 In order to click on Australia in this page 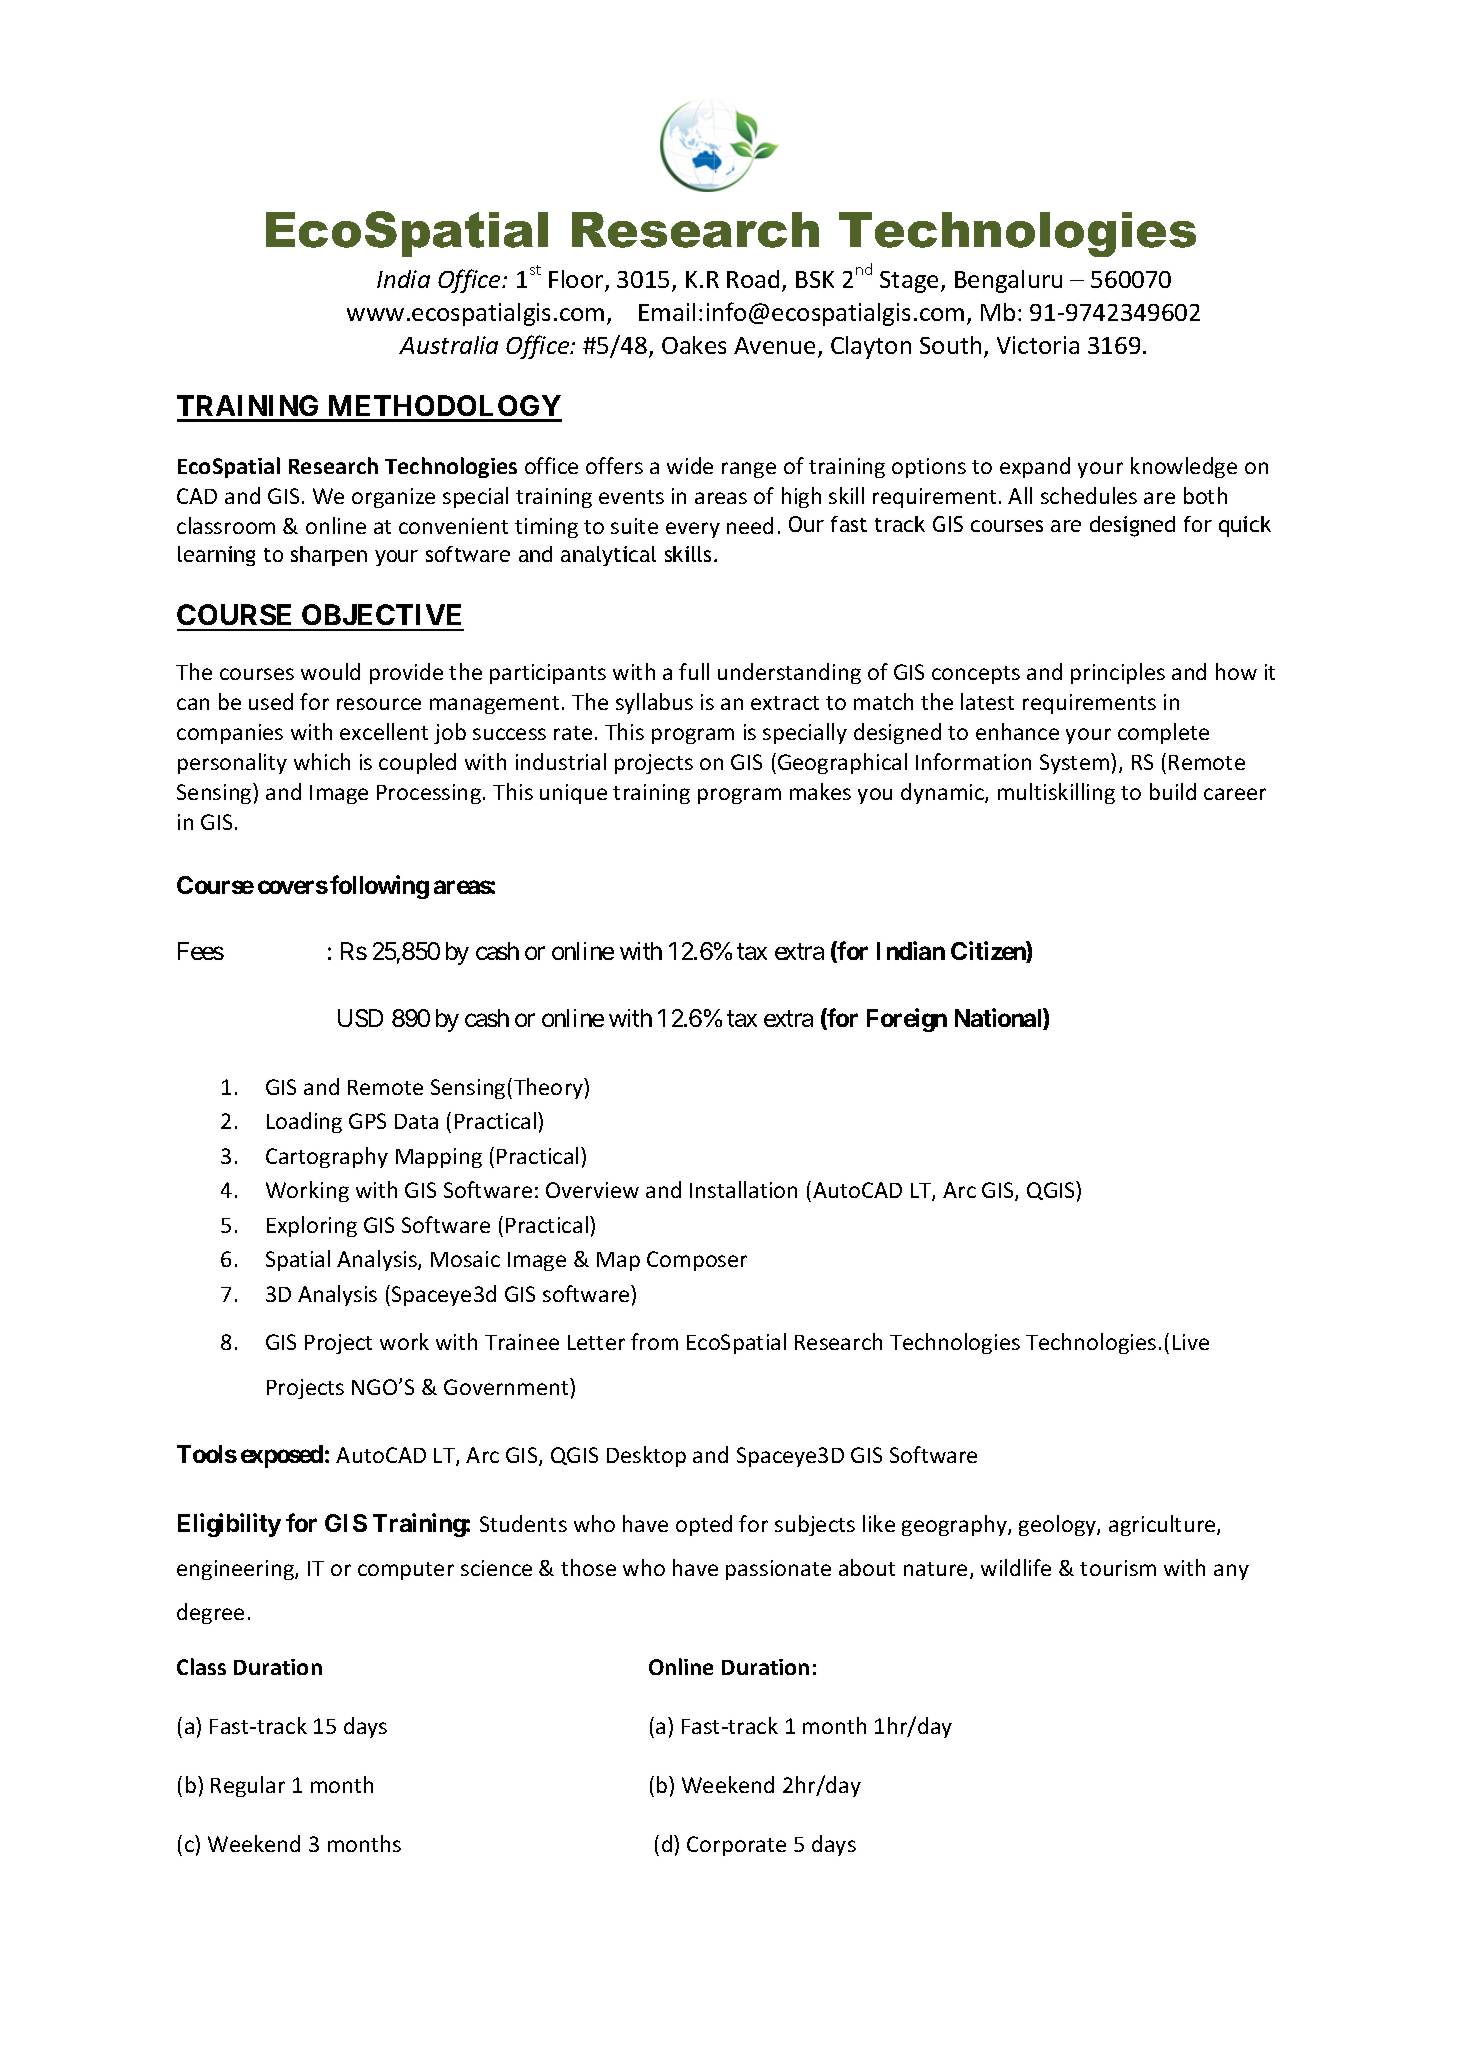, I will do `click(448, 345)`.
